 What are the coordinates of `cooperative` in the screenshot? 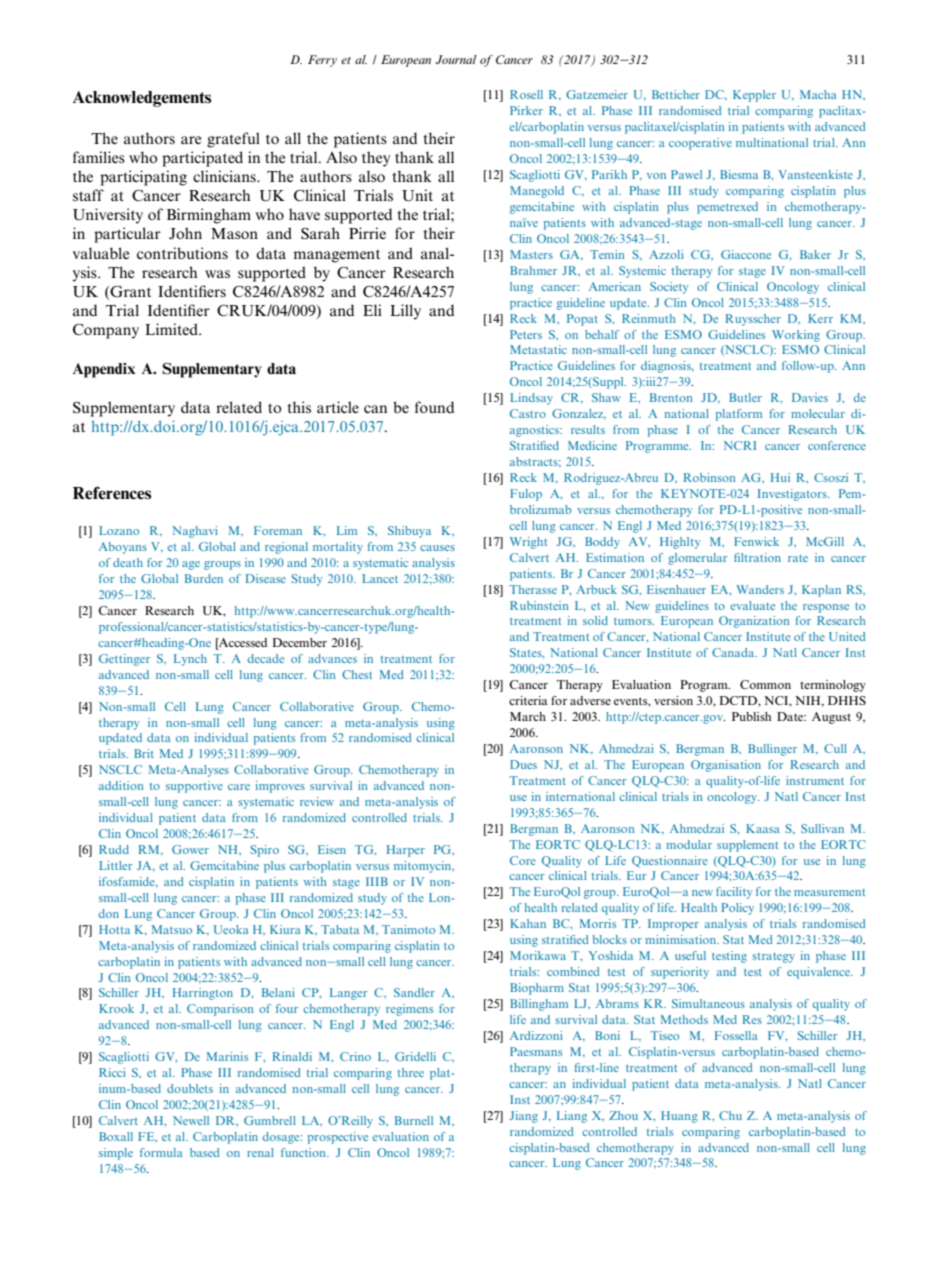 It's located at (700, 144).
